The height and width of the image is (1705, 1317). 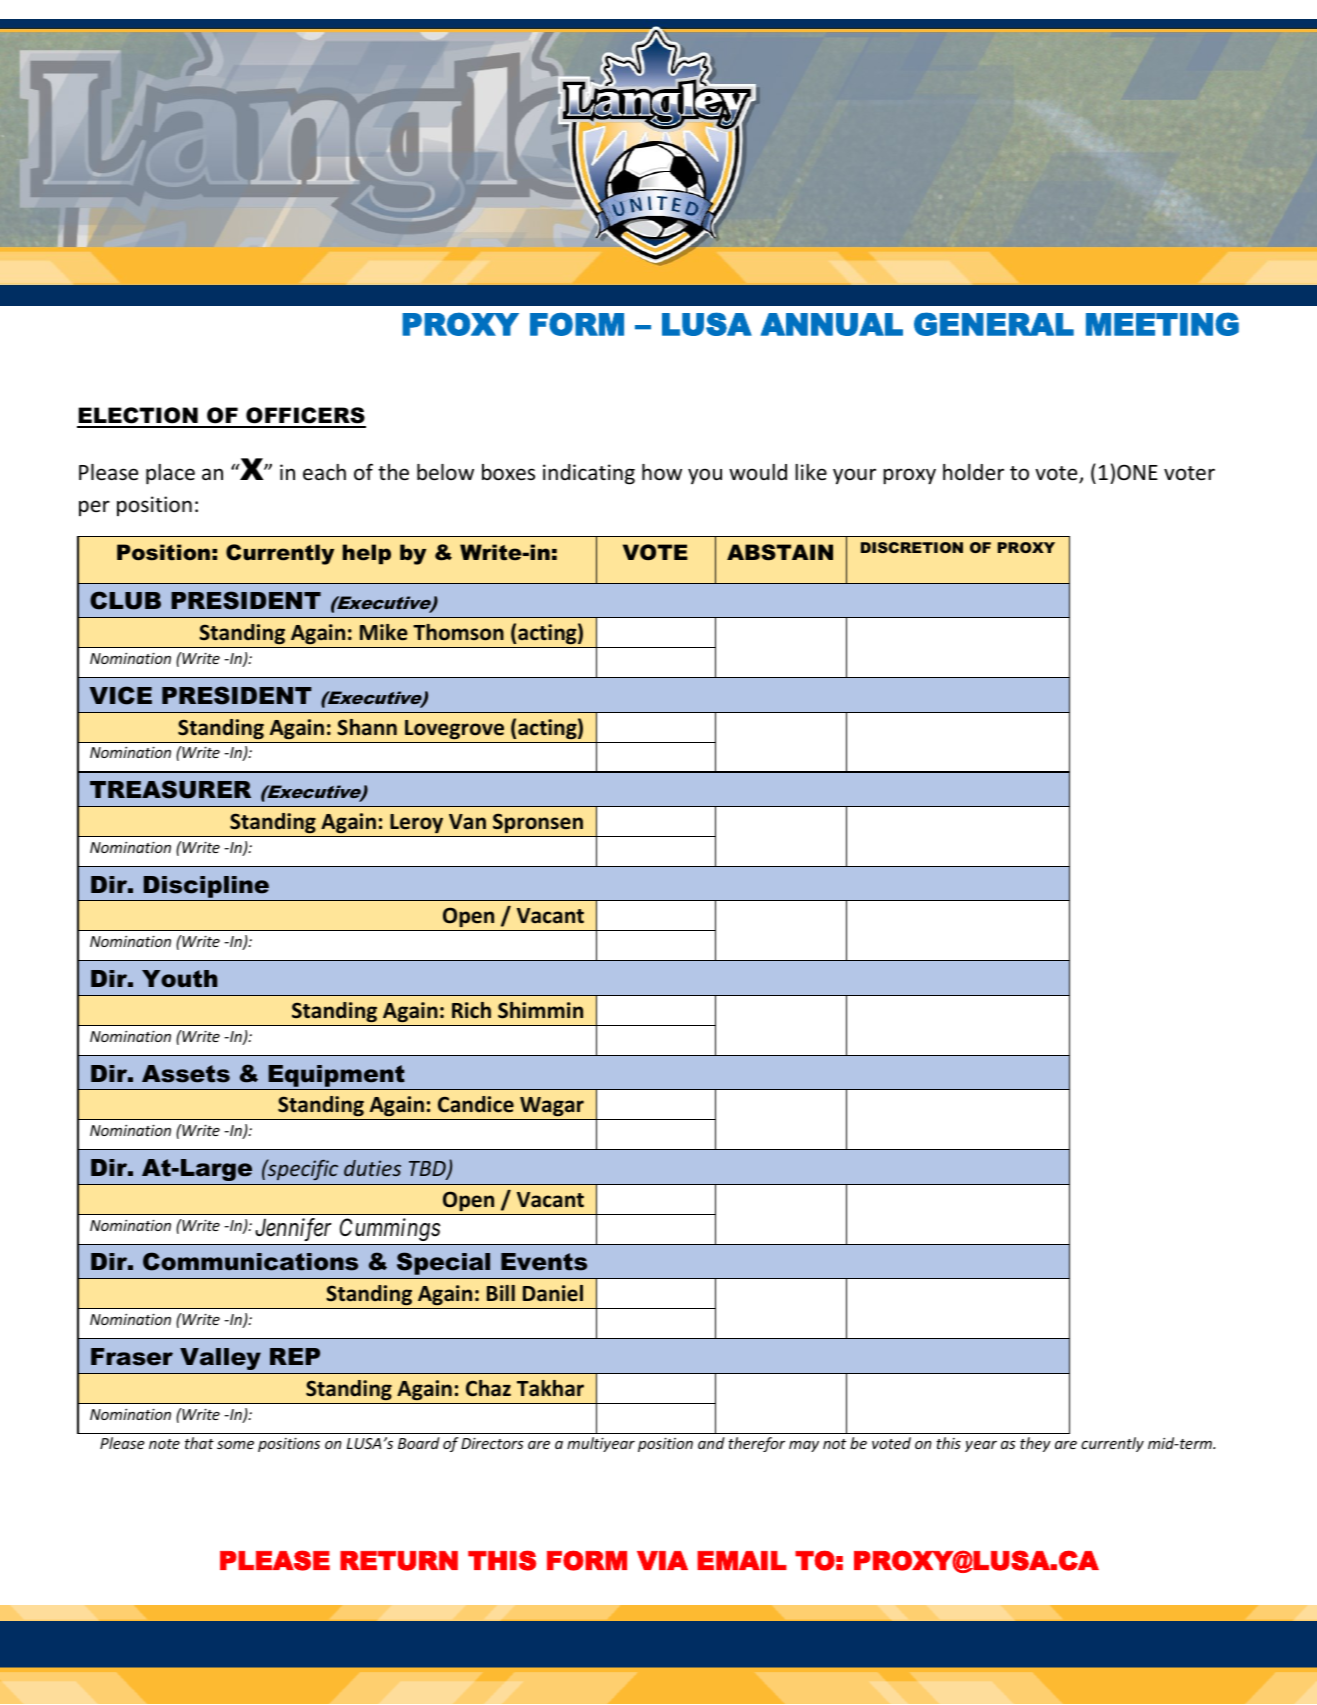 I want to click on TREASURER, so click(x=170, y=789).
